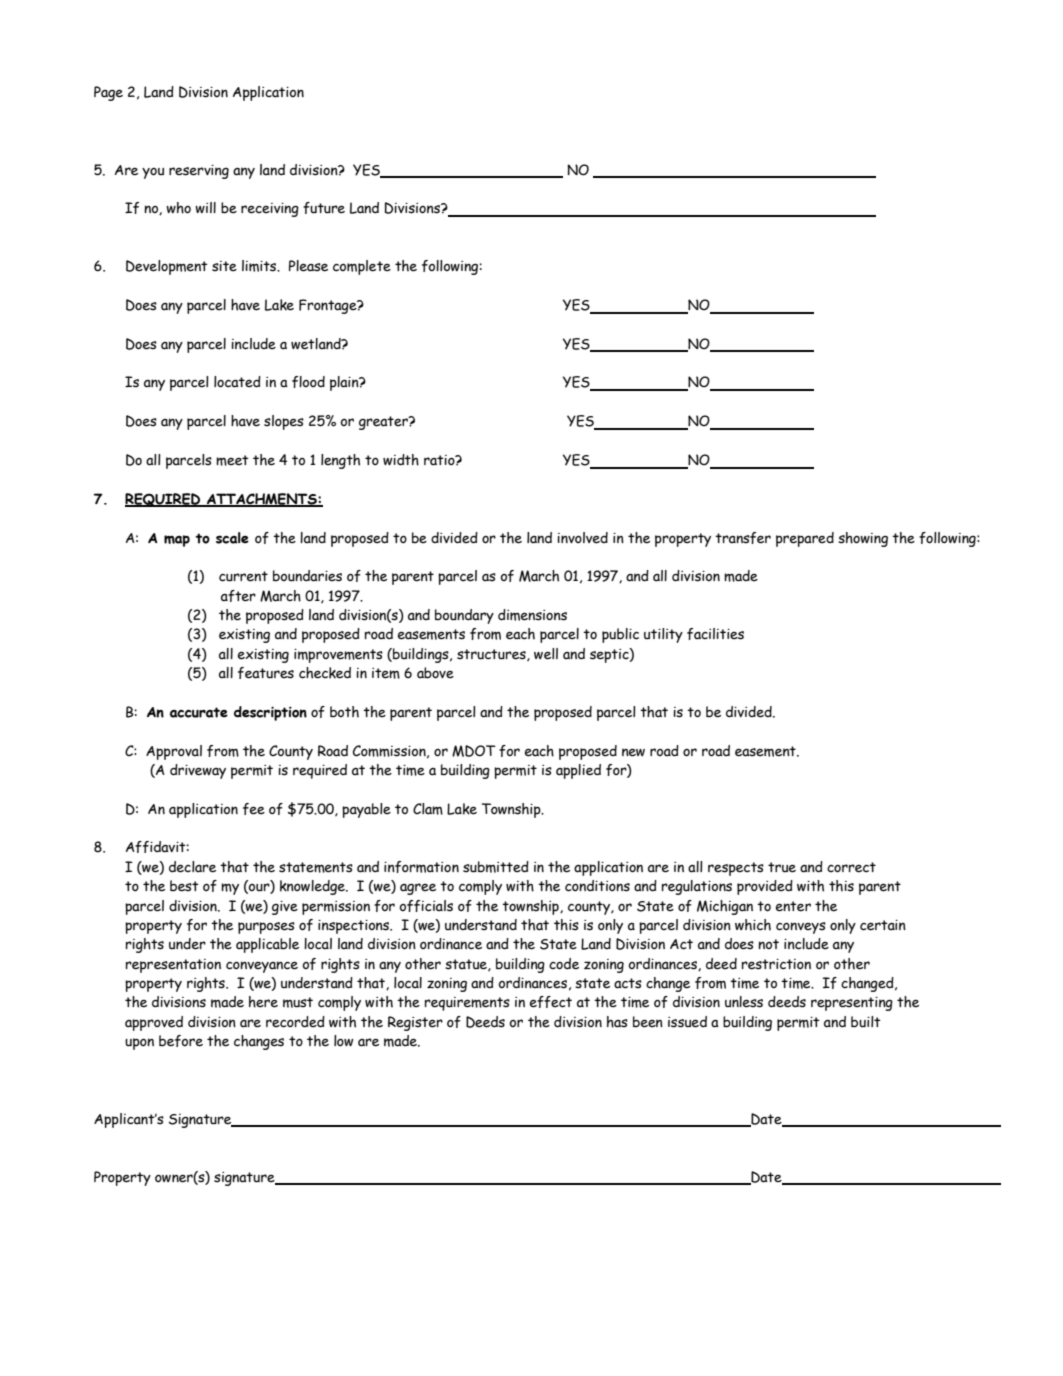 This screenshot has height=1376, width=1063. Describe the element at coordinates (362, 267) in the screenshot. I see `complete` at that location.
